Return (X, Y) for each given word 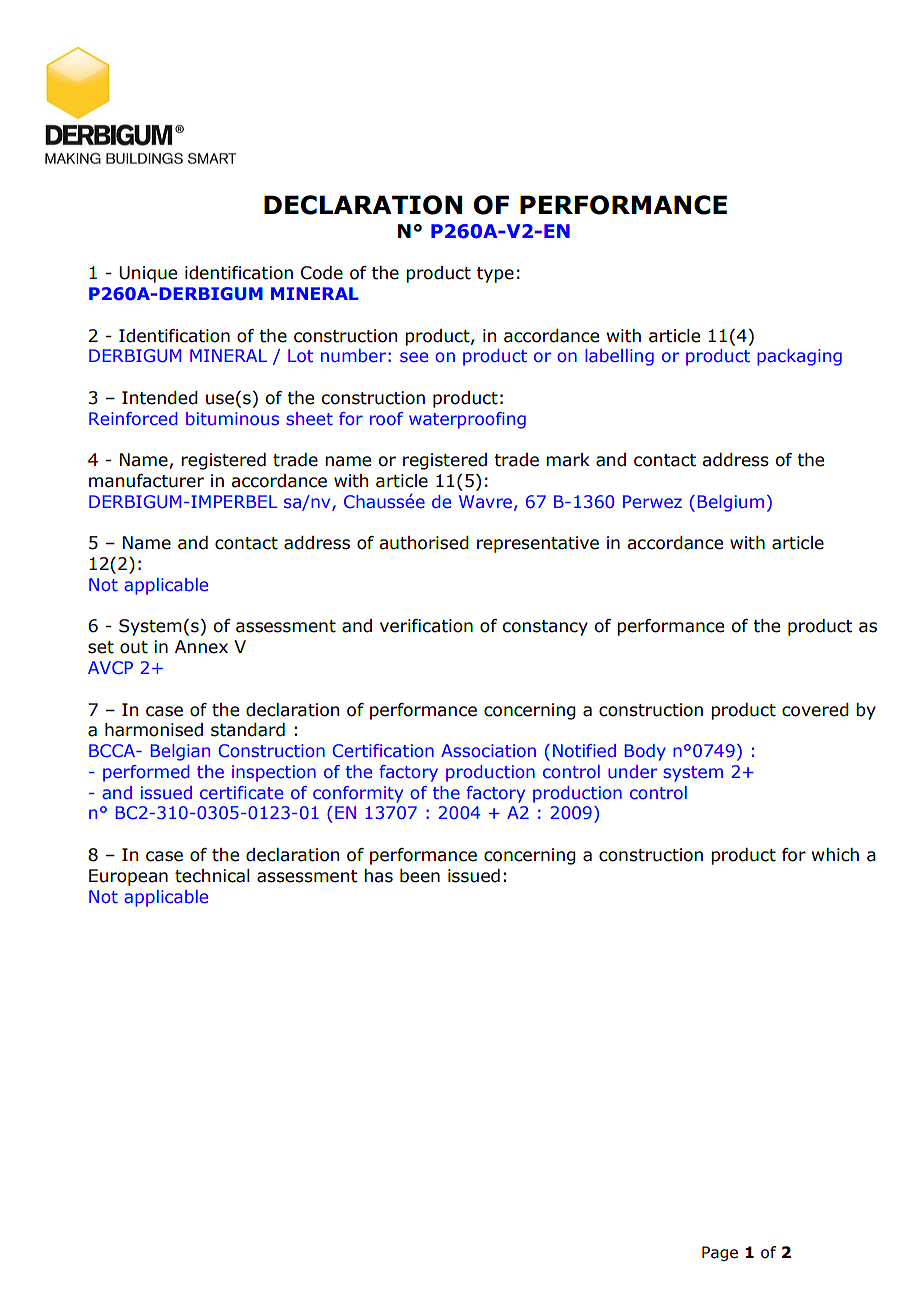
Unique (148, 274)
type (495, 275)
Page (720, 1253)
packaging (799, 357)
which (835, 855)
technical (212, 876)
